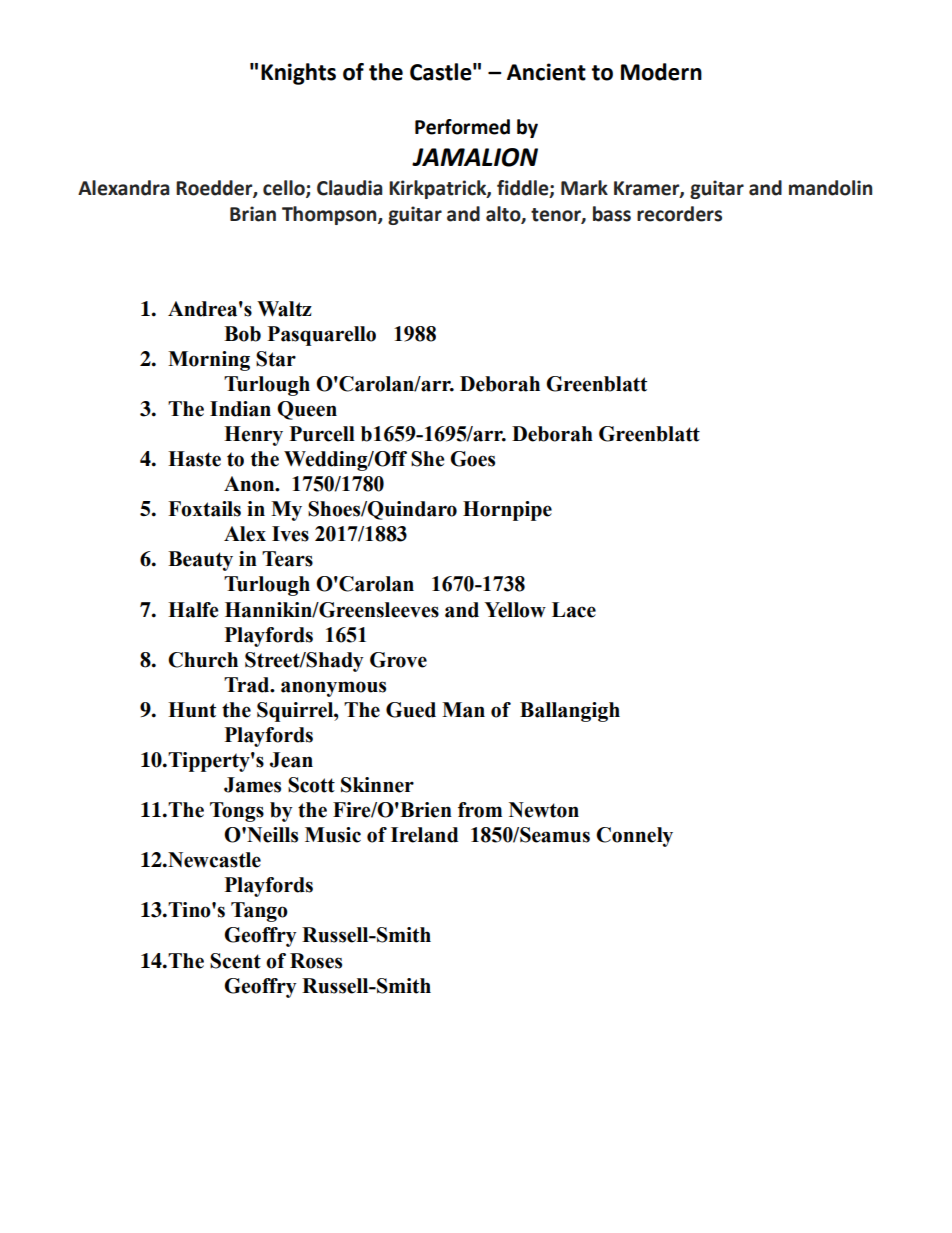 This screenshot has height=1233, width=952. Describe the element at coordinates (287, 559) in the screenshot. I see `Tears` at that location.
